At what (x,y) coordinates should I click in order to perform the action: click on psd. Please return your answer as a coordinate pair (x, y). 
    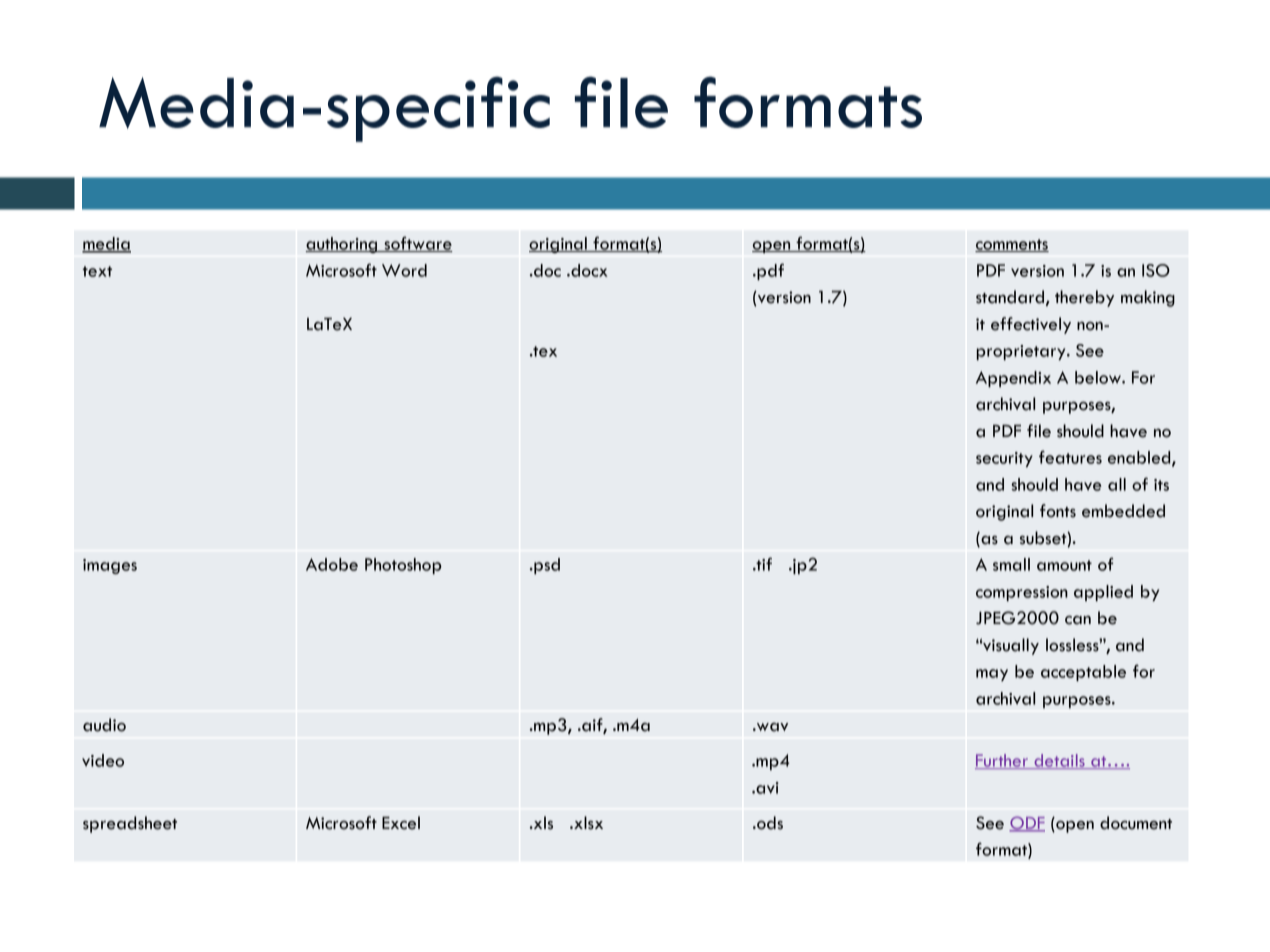
    Looking at the image, I should click on (546, 566).
